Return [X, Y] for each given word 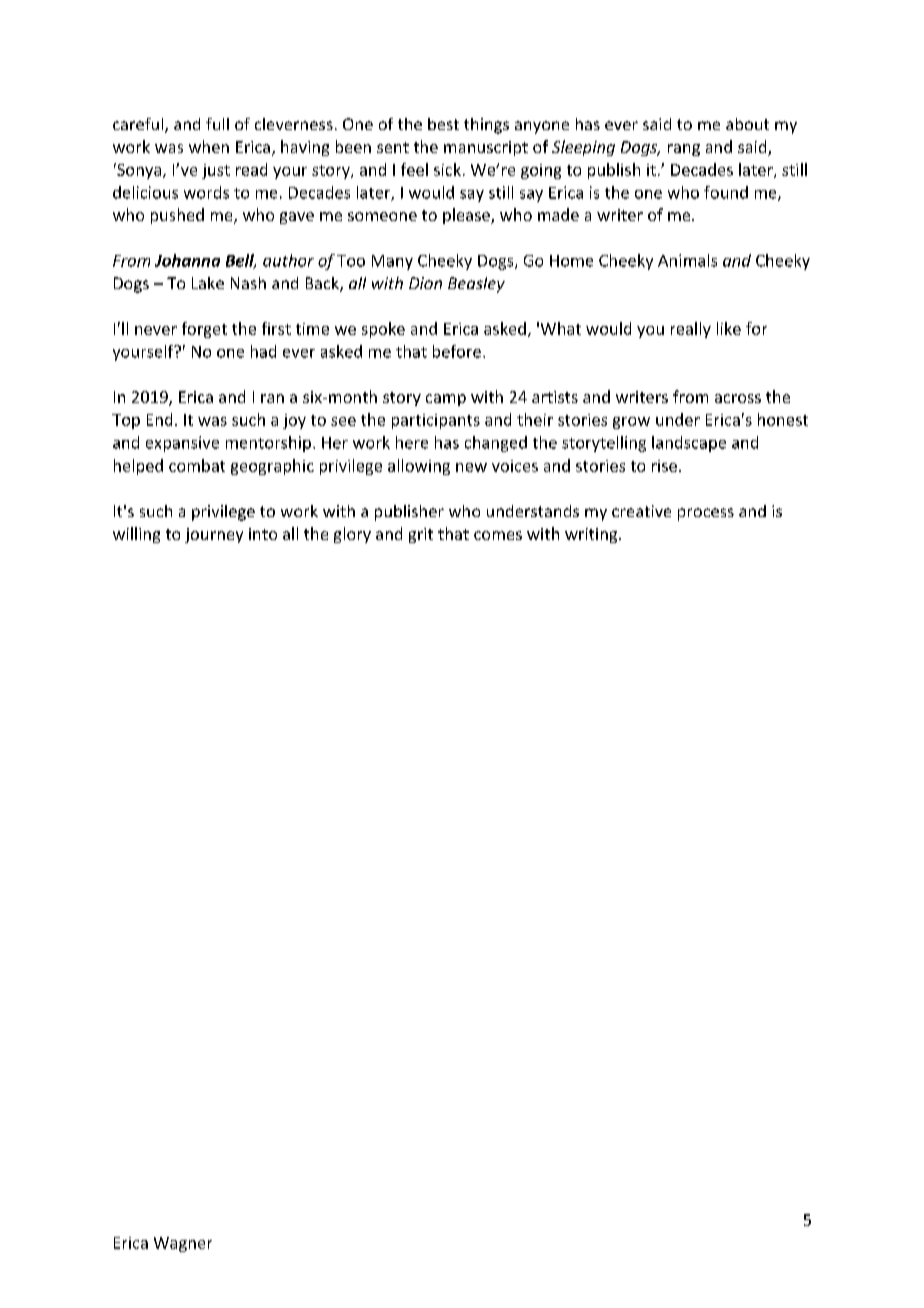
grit [421, 535]
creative [641, 511]
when [209, 146]
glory [352, 535]
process [706, 514]
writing [592, 535]
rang [684, 150]
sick [447, 169]
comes [498, 535]
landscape [689, 444]
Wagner [183, 1244]
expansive [182, 444]
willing [136, 535]
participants [436, 421]
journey [214, 535]
